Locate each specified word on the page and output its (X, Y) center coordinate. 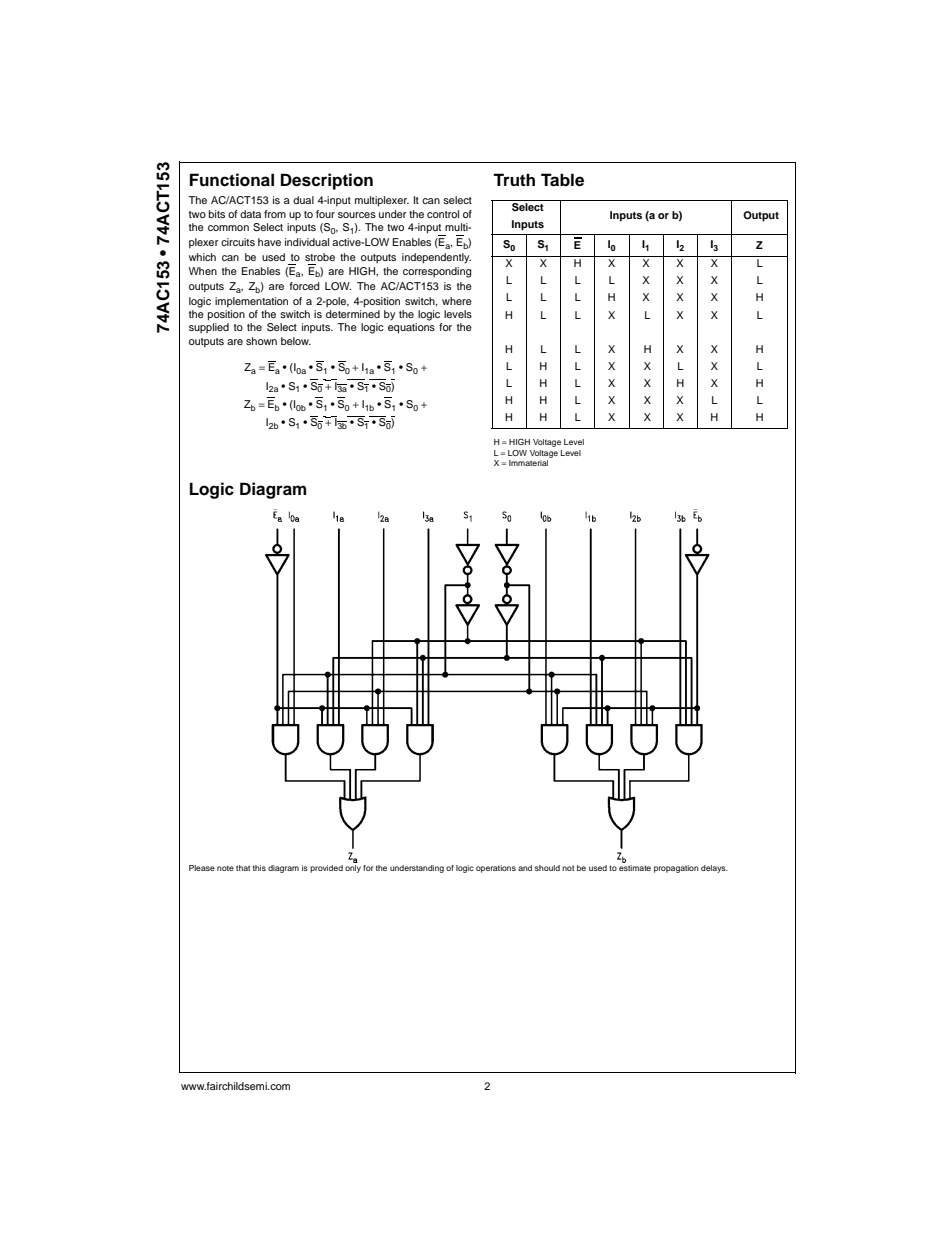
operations (496, 869)
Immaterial (528, 463)
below (296, 341)
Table (562, 180)
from (275, 214)
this (259, 868)
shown (261, 341)
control (443, 214)
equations (411, 328)
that (243, 868)
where (457, 301)
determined (353, 314)
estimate (635, 868)
